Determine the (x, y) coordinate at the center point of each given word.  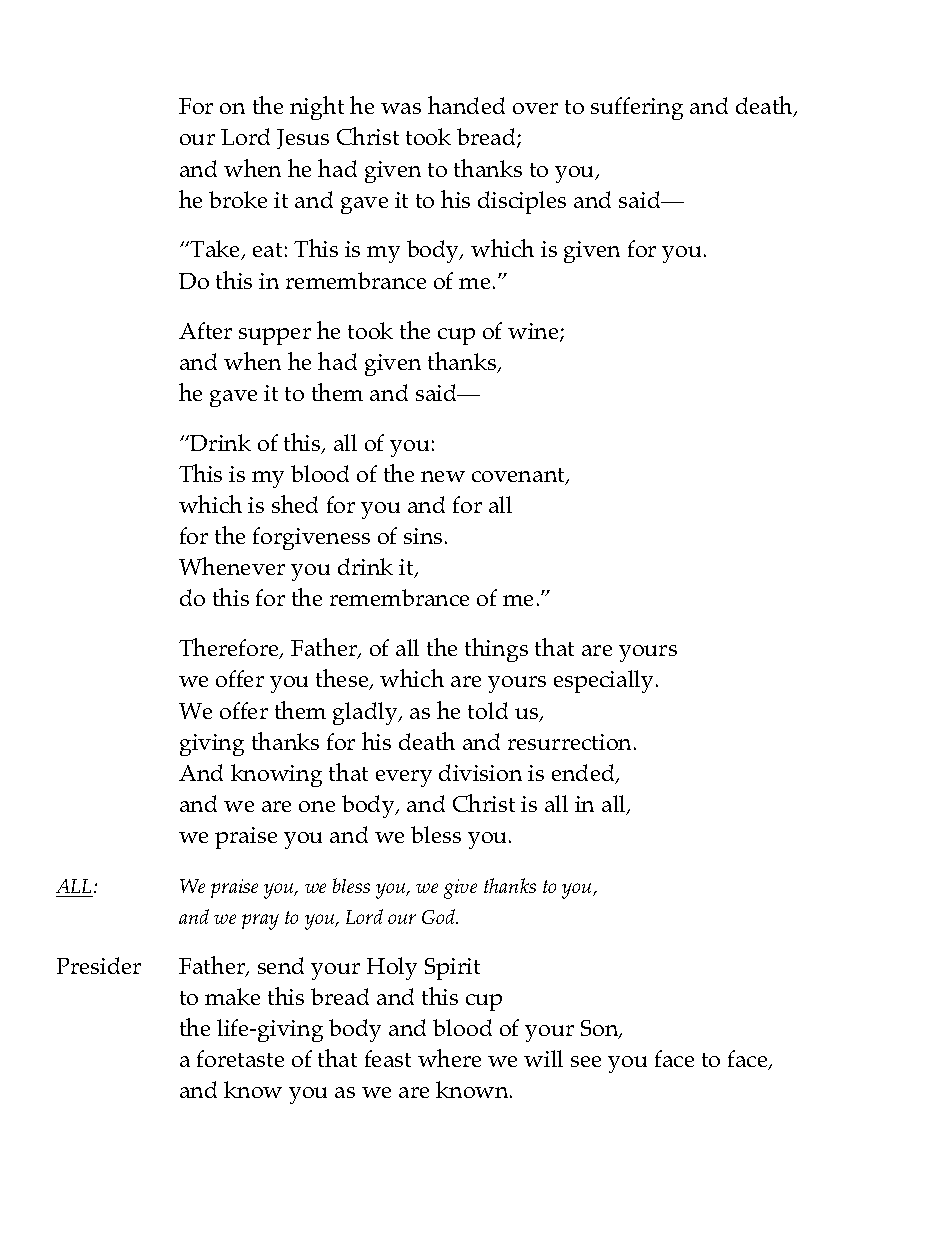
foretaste (240, 1058)
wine (534, 332)
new (443, 476)
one (317, 806)
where (449, 1058)
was (401, 108)
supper (275, 336)
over (535, 108)
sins (423, 536)
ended (584, 774)
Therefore (230, 648)
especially (605, 681)
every (404, 778)
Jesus (303, 139)
